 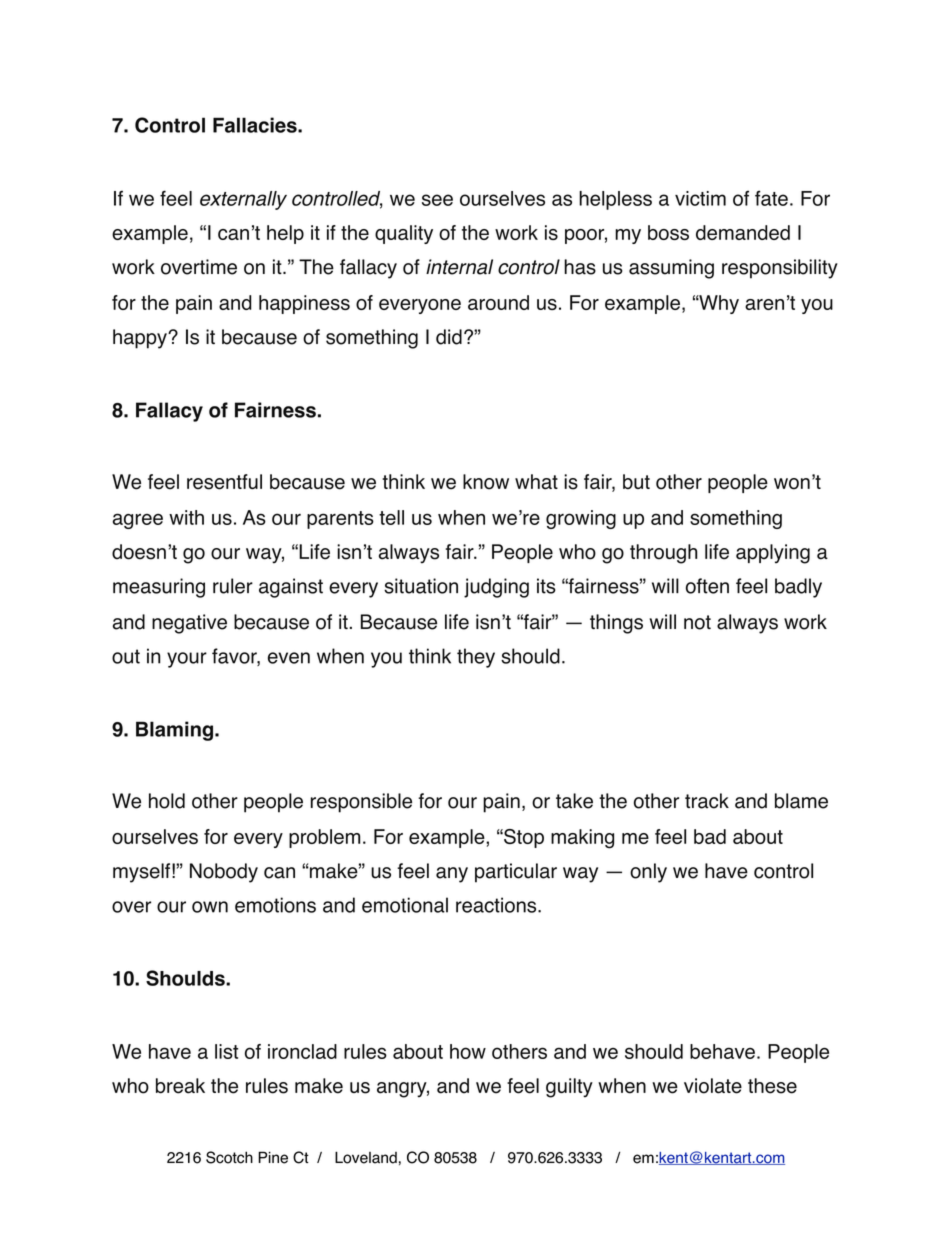 What do you see at coordinates (476, 658) in the image?
I see `they` at bounding box center [476, 658].
